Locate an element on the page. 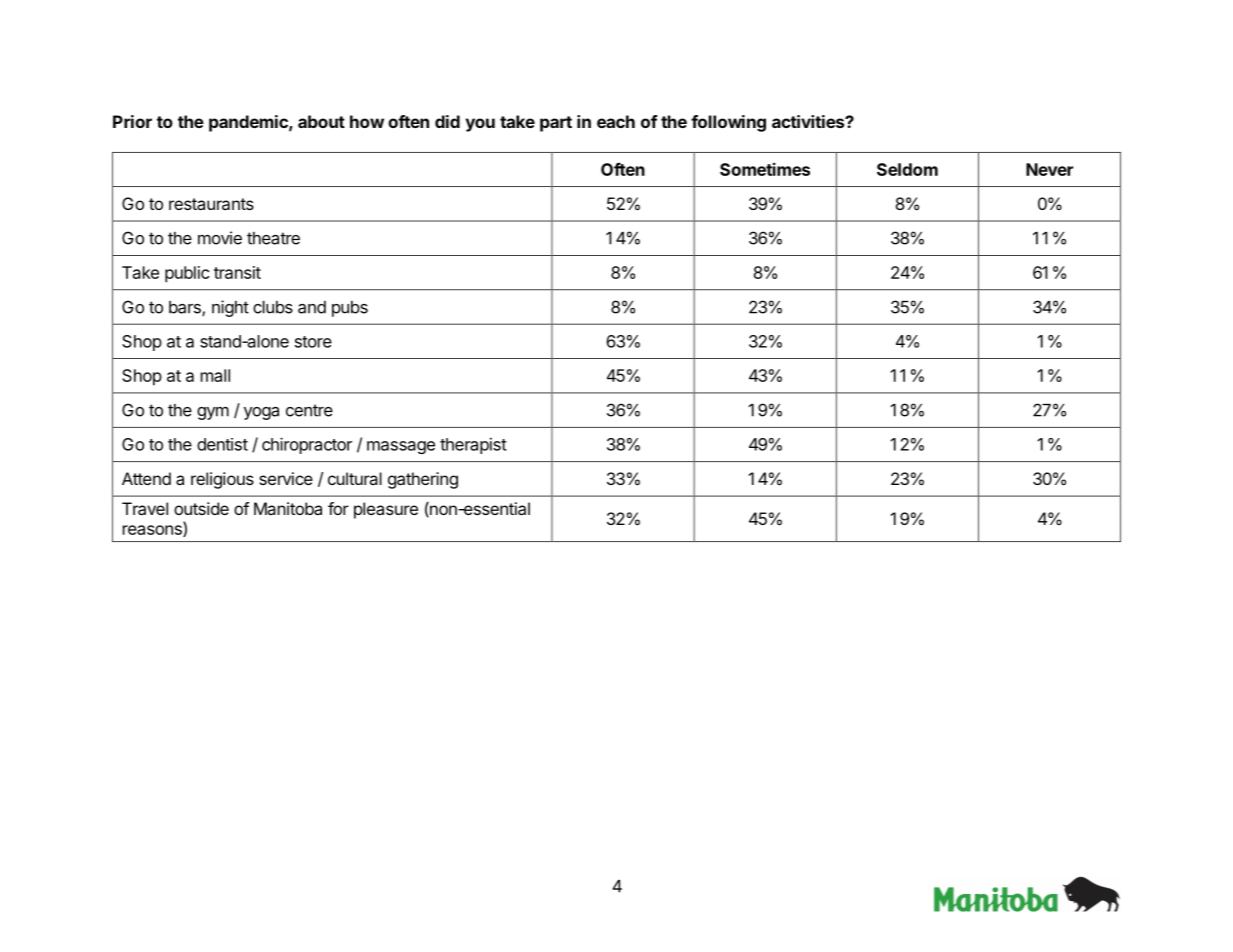  pleasure is located at coordinates (386, 510).
